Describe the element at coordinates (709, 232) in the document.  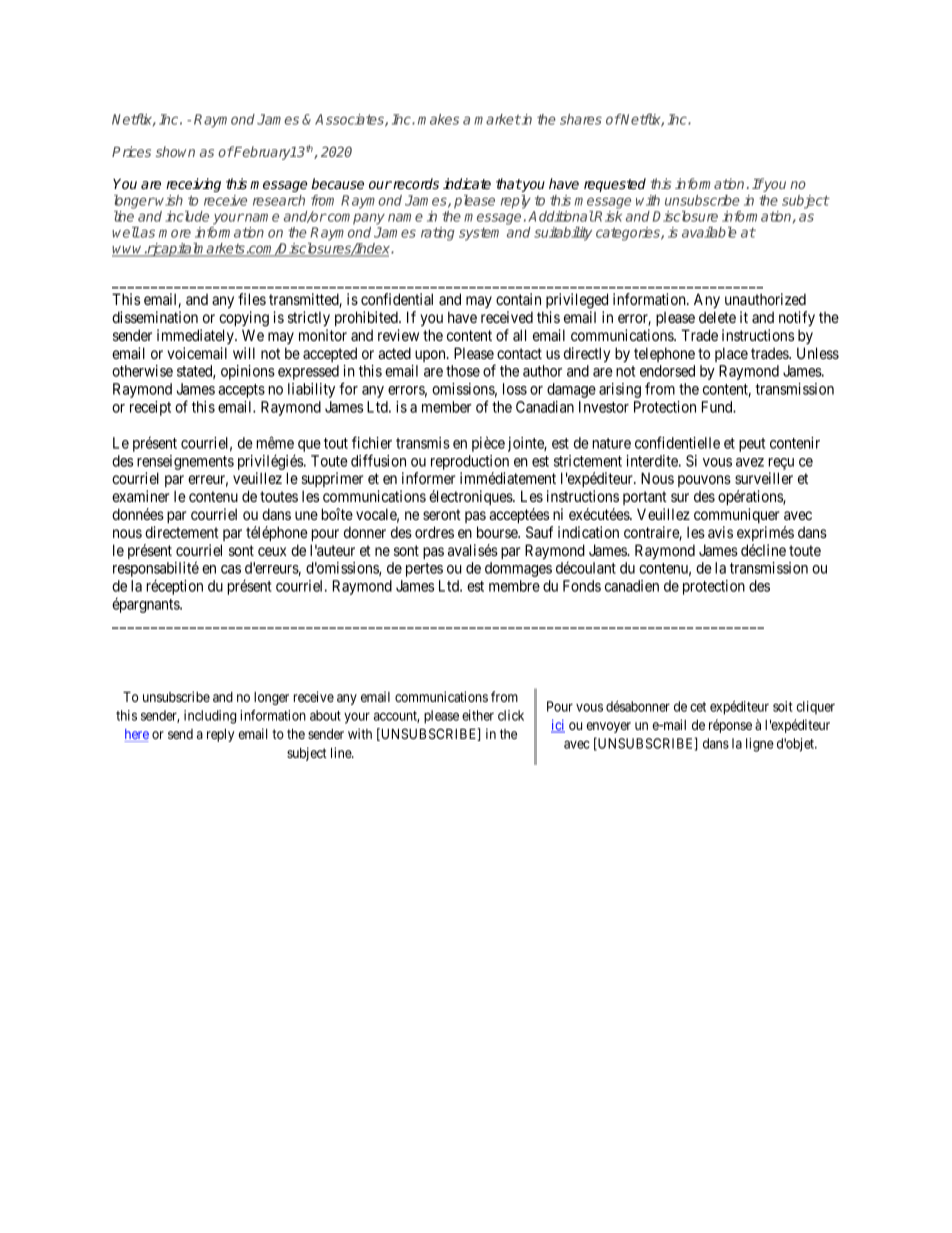
I see `available` at that location.
